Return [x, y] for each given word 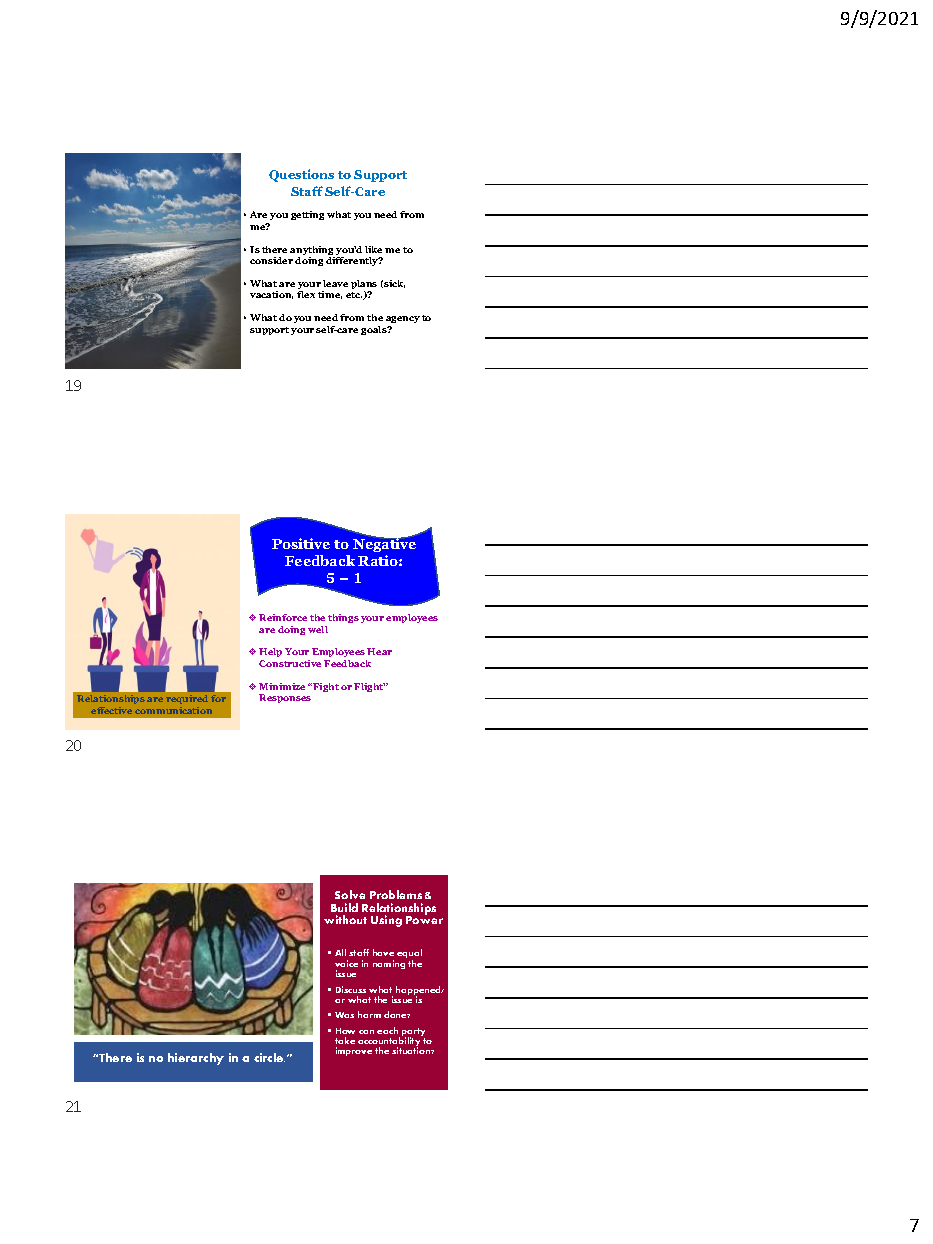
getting [307, 215]
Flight [369, 687]
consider [271, 260]
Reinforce [283, 617]
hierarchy [196, 1059]
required [187, 699]
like [373, 249]
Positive [301, 543]
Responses [285, 698]
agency [403, 319]
